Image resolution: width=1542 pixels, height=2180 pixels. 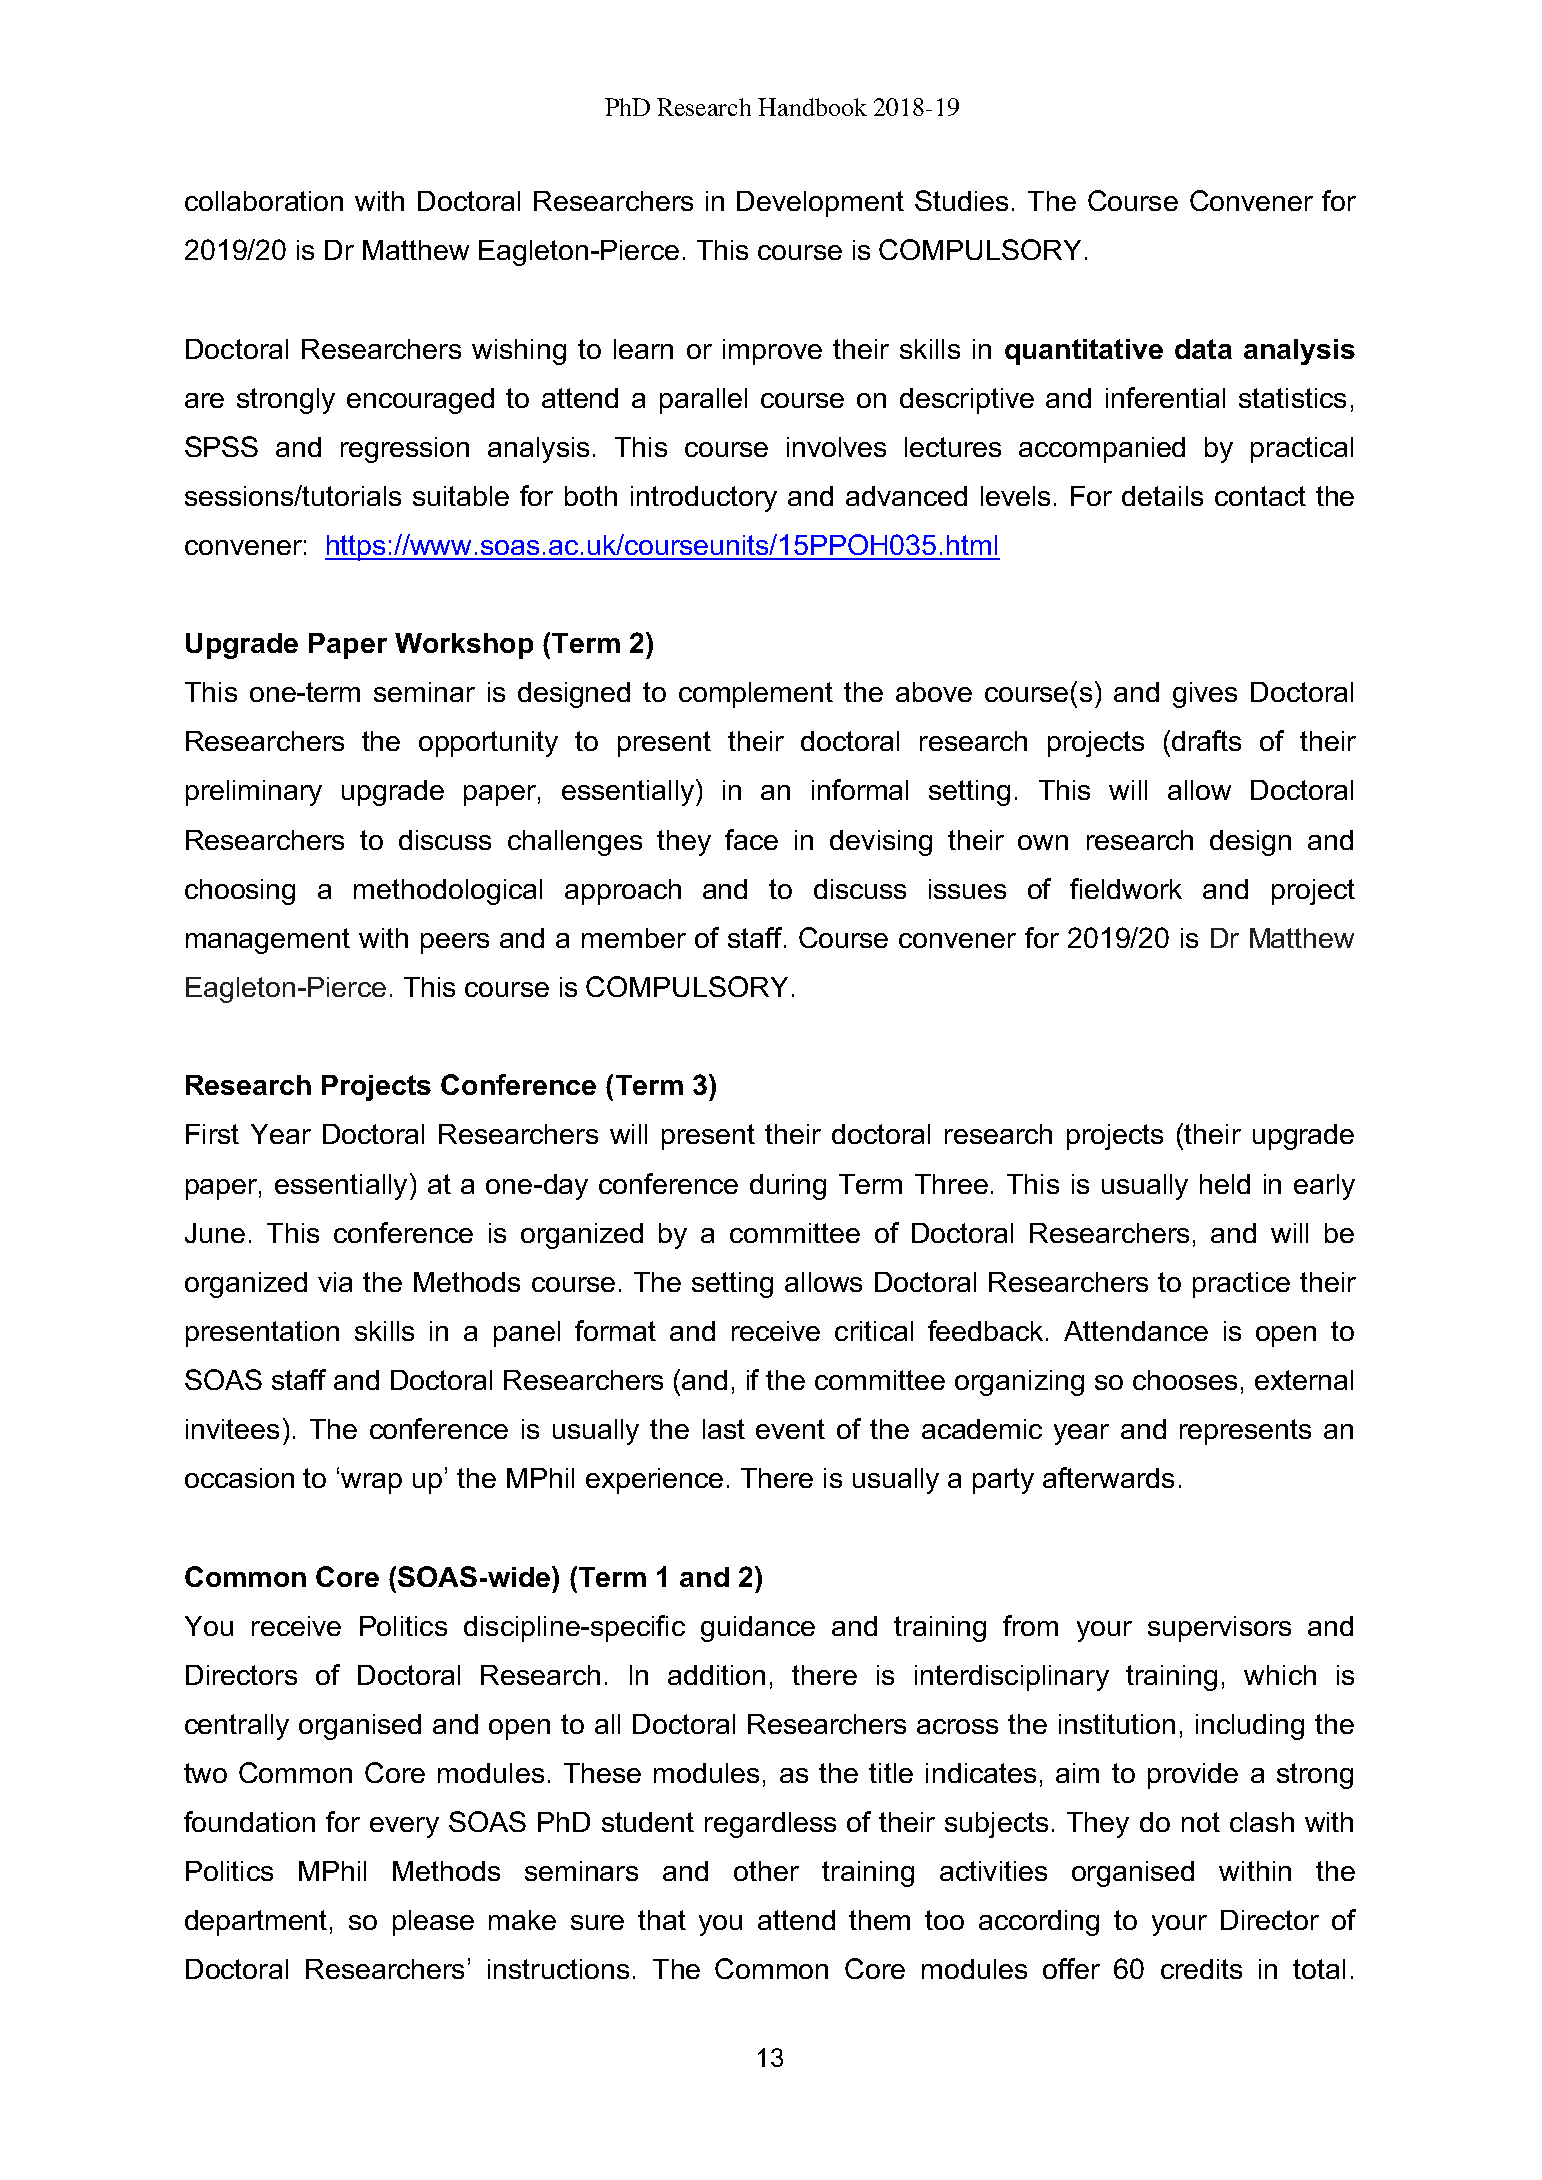 I want to click on collaboration, so click(x=264, y=201).
